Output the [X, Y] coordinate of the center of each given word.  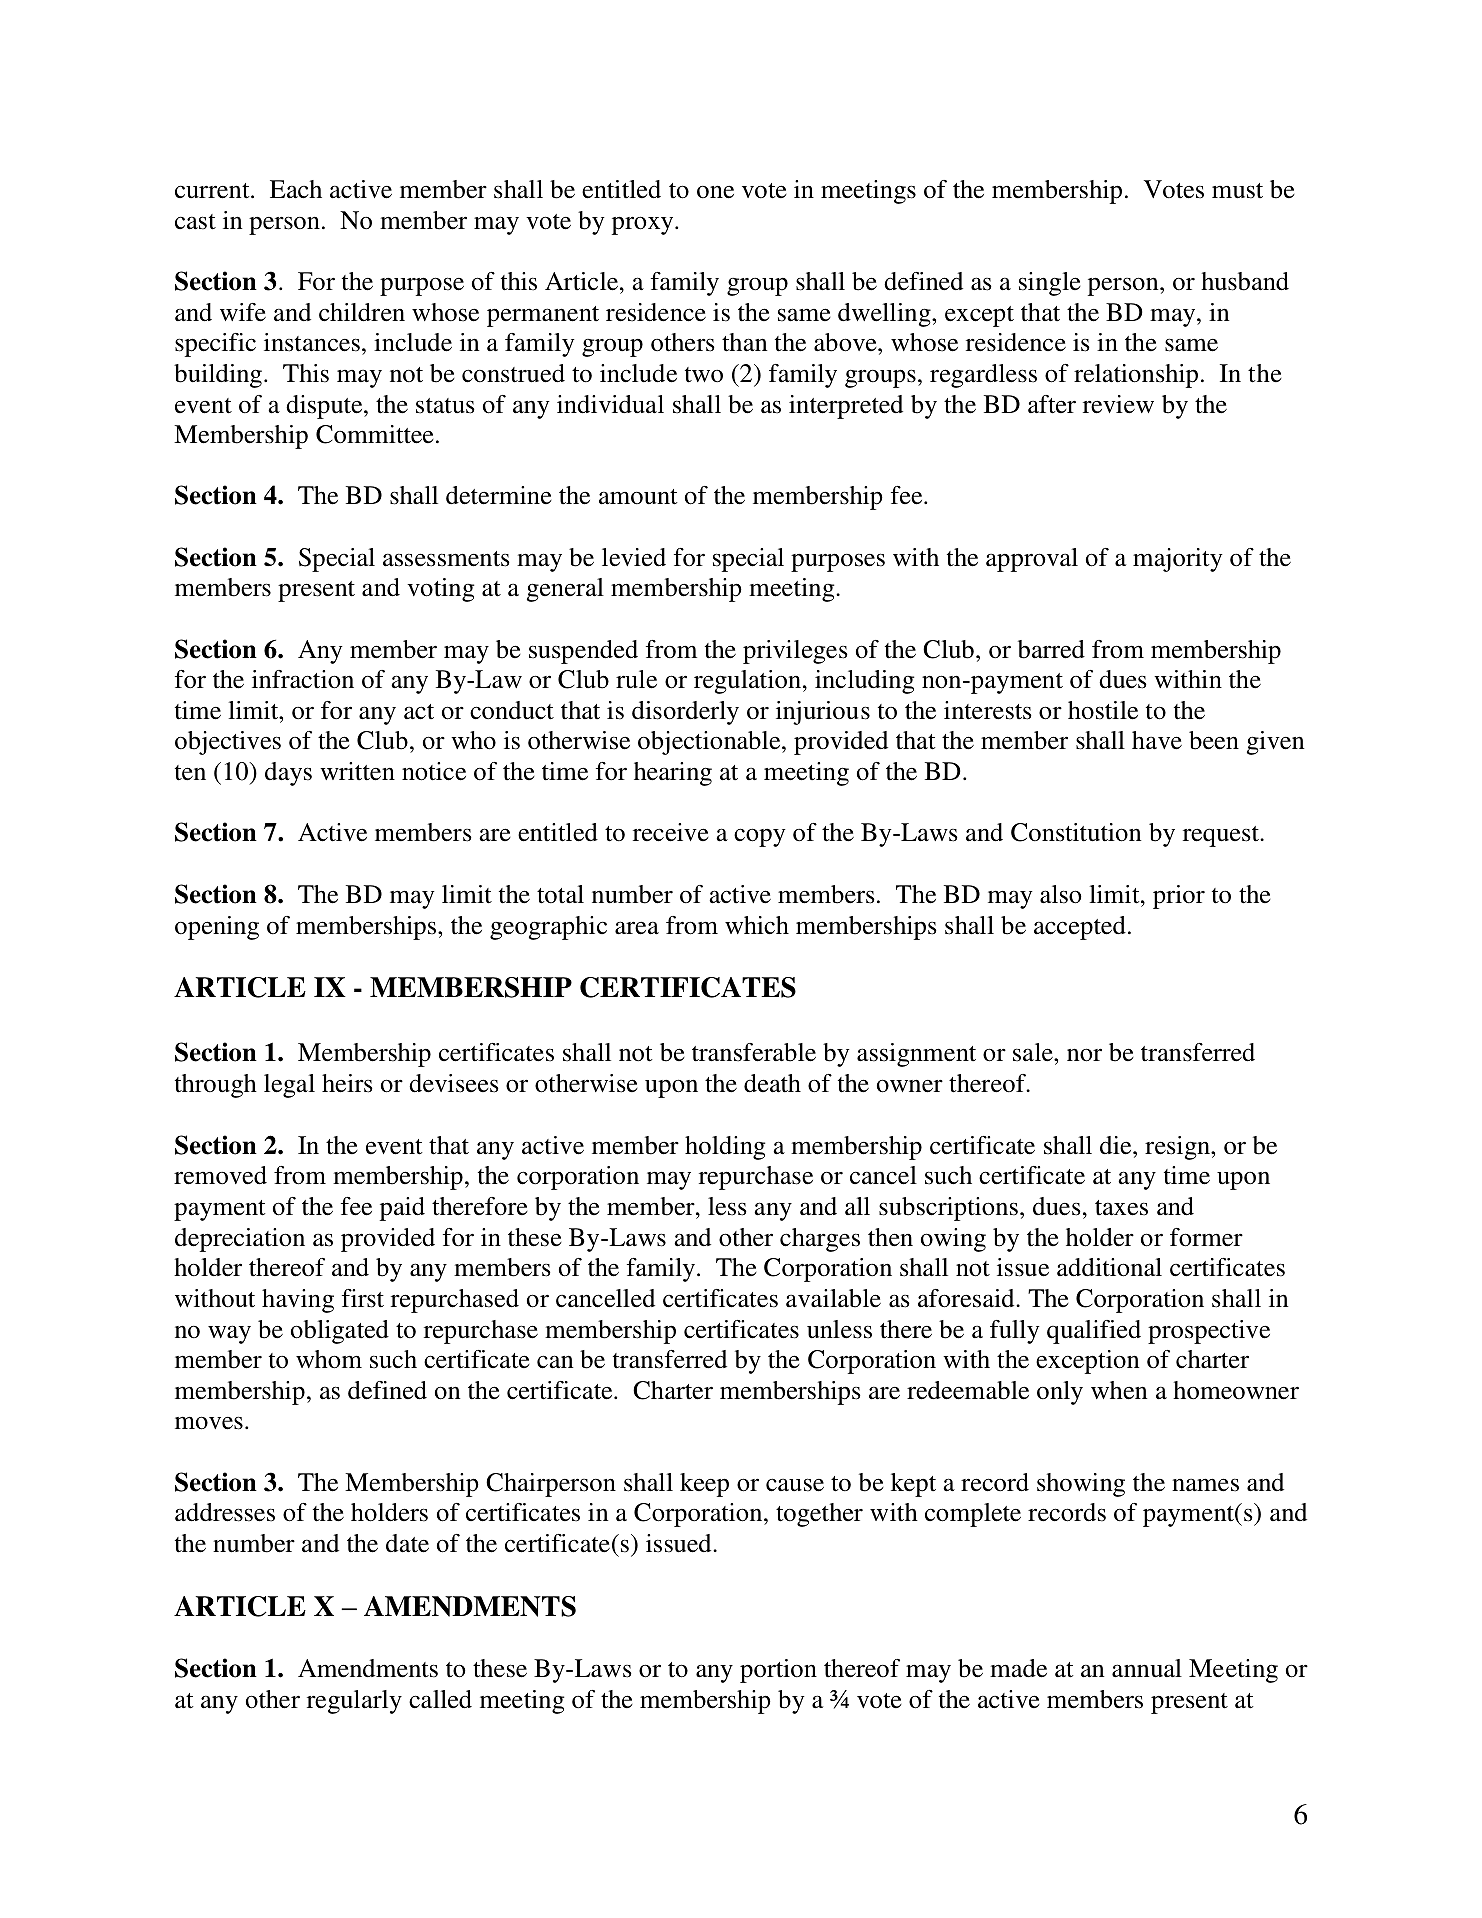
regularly [354, 1702]
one [715, 192]
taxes [1121, 1208]
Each [296, 189]
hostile [1103, 710]
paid [402, 1209]
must [1237, 191]
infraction [303, 679]
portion [778, 1671]
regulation [749, 682]
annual [1147, 1668]
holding [725, 1148]
